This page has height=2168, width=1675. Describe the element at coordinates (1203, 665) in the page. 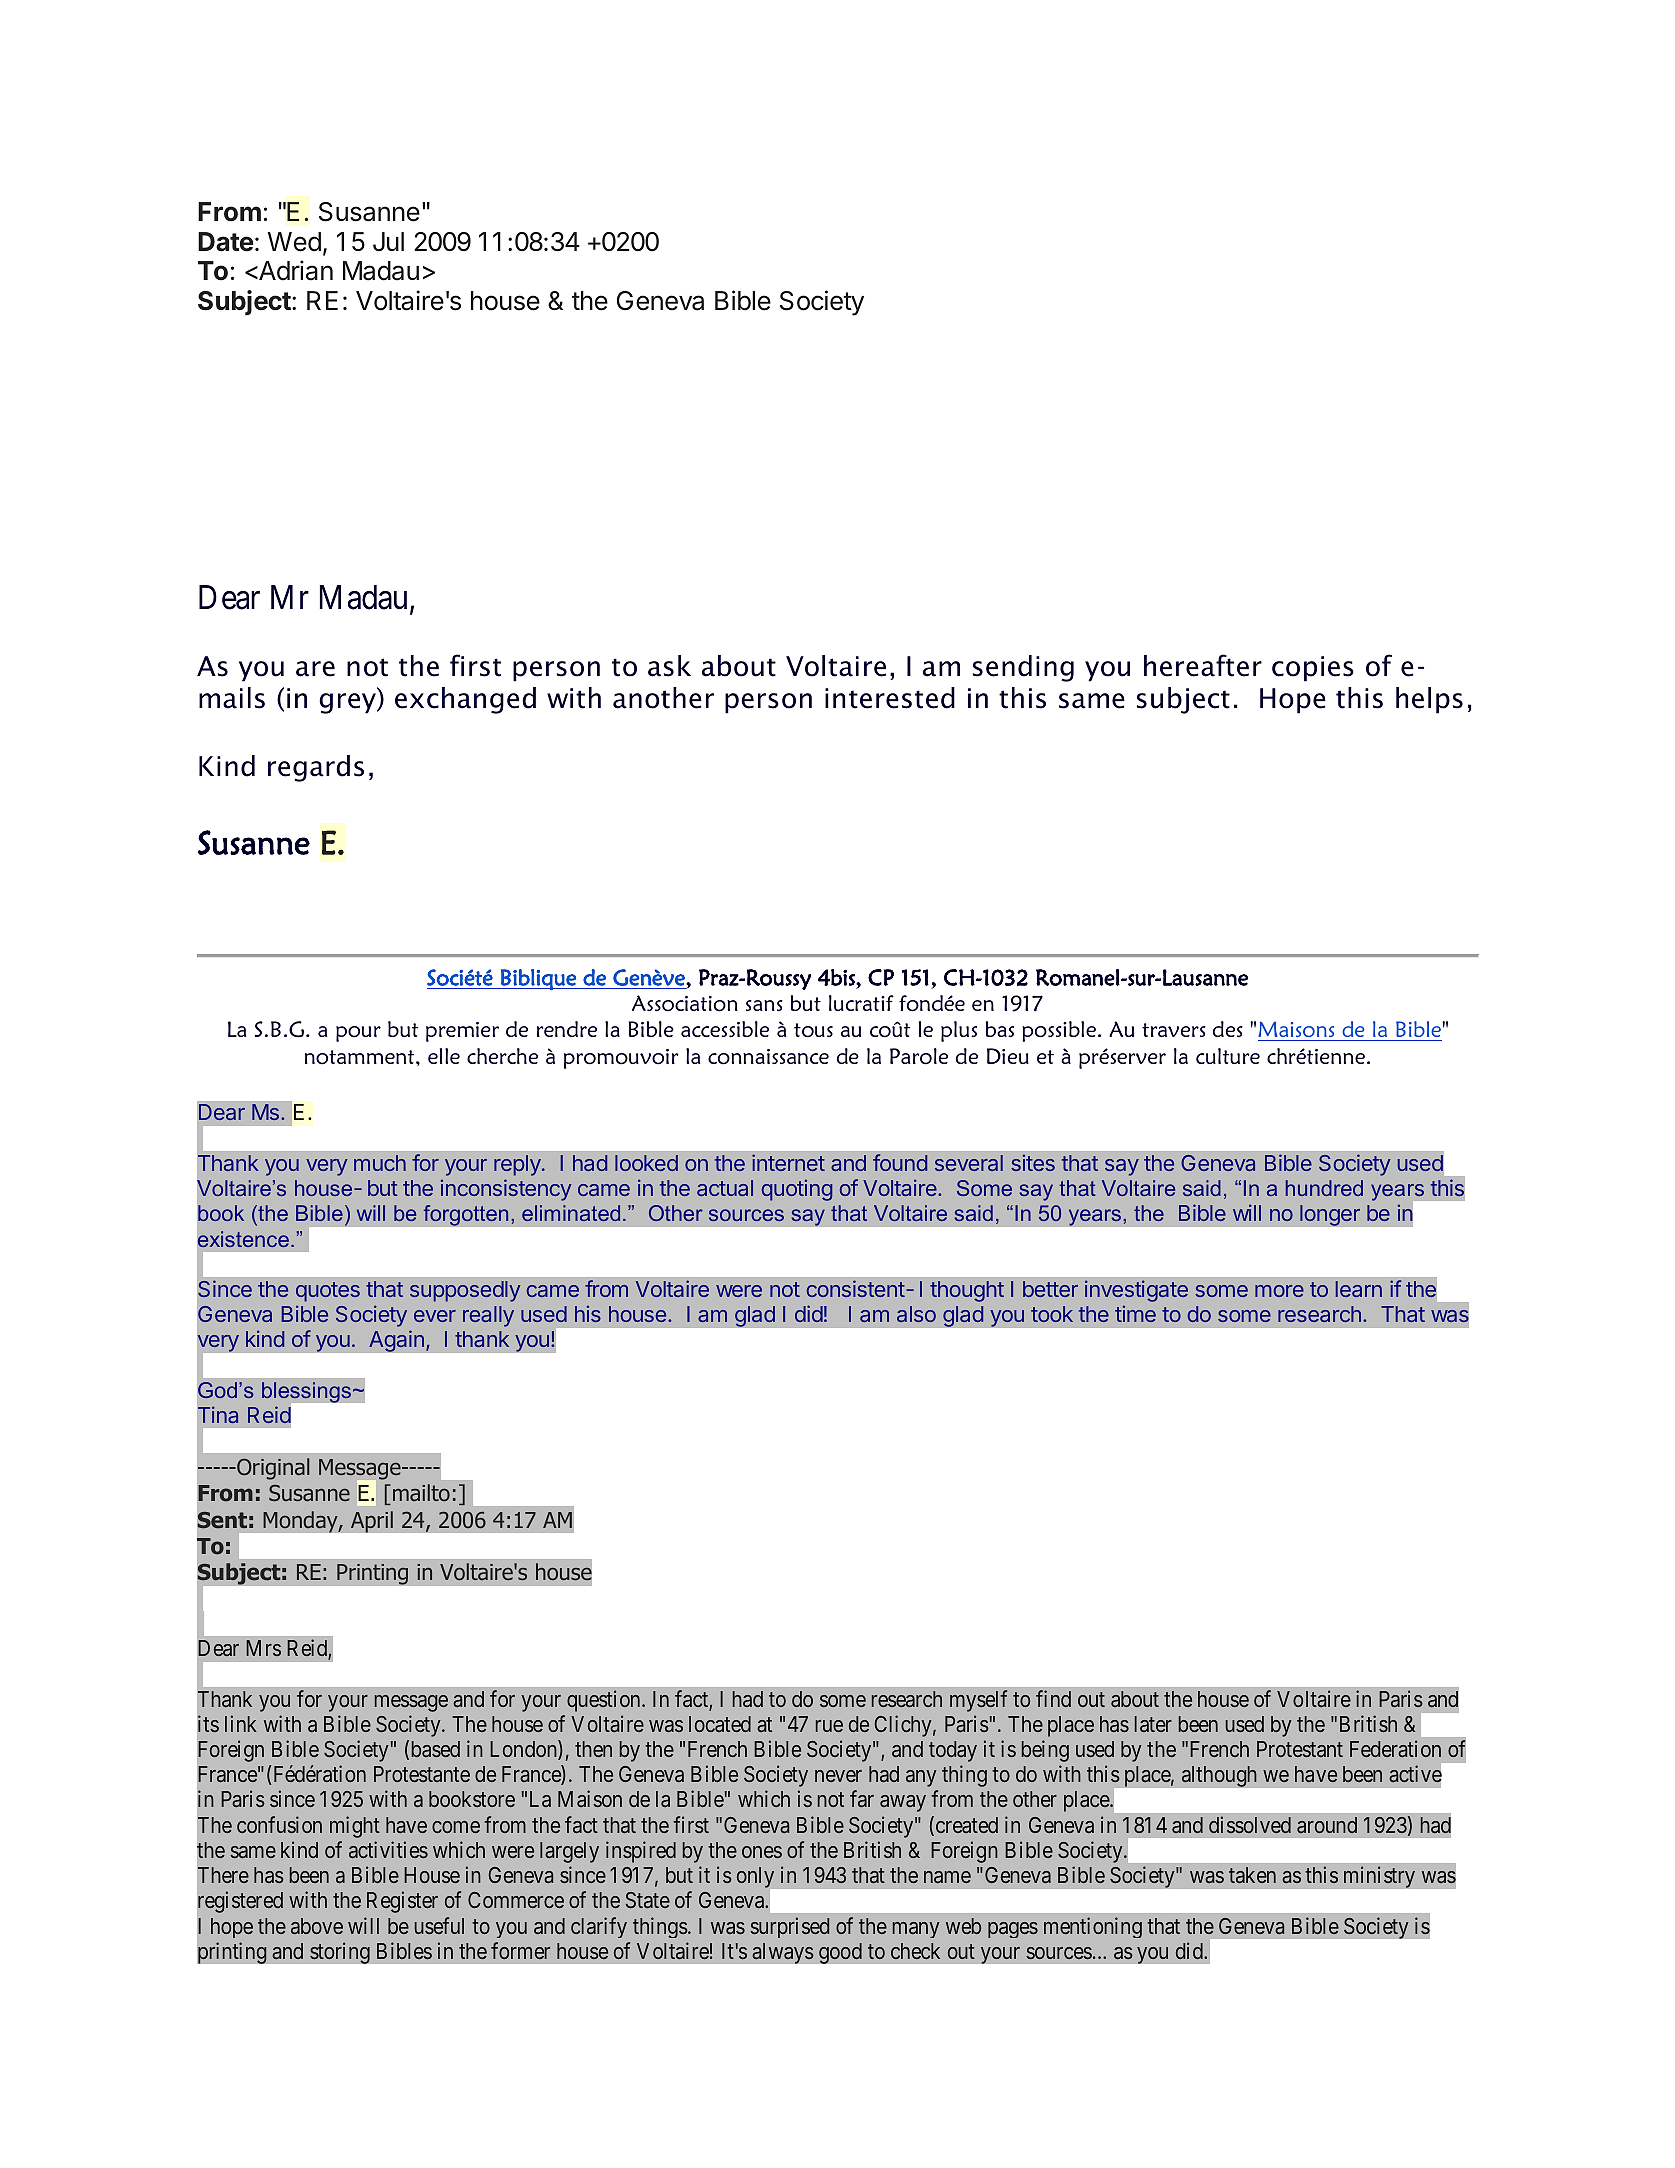

I see `hereafter` at that location.
